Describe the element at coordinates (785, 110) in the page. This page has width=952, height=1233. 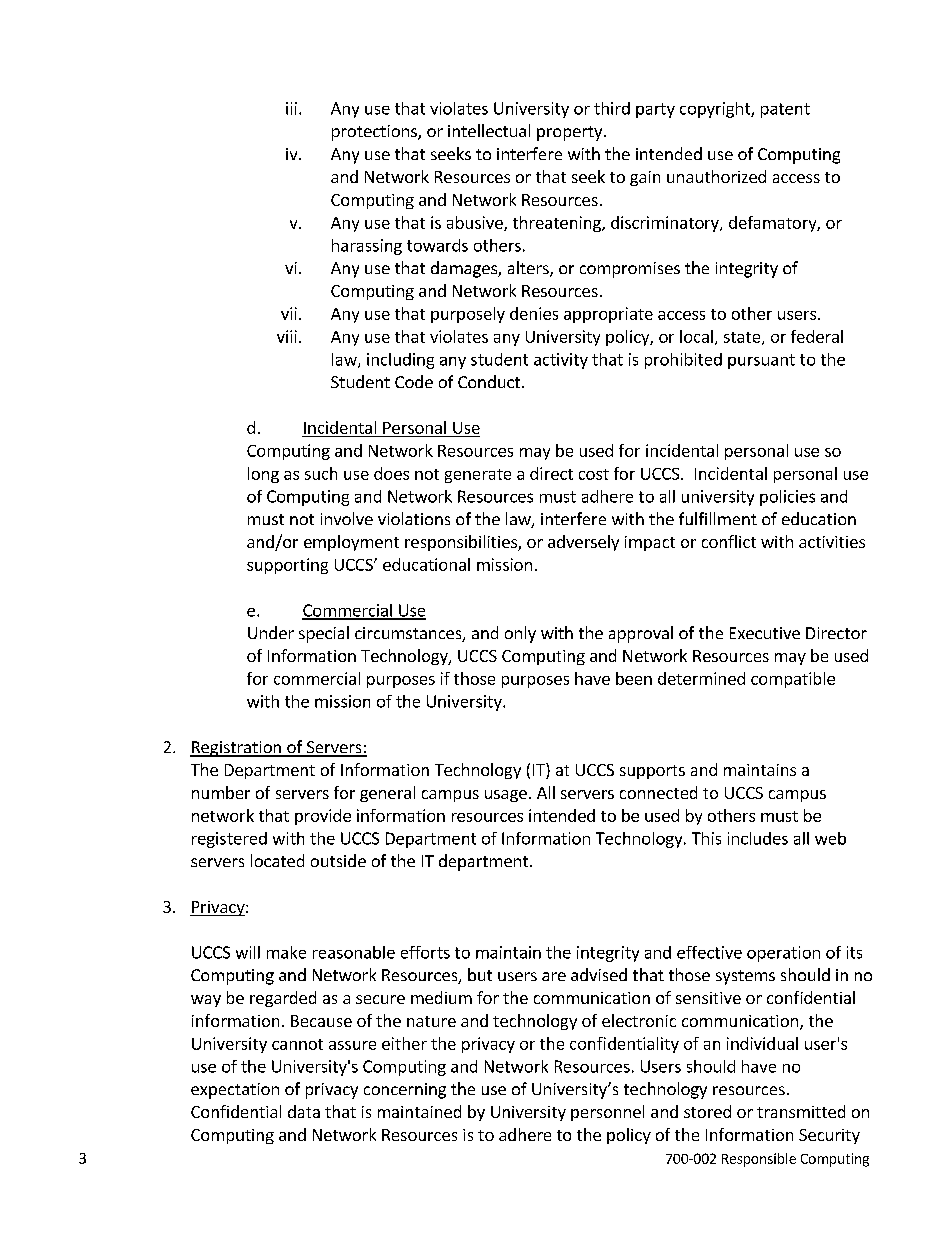
I see `patent` at that location.
